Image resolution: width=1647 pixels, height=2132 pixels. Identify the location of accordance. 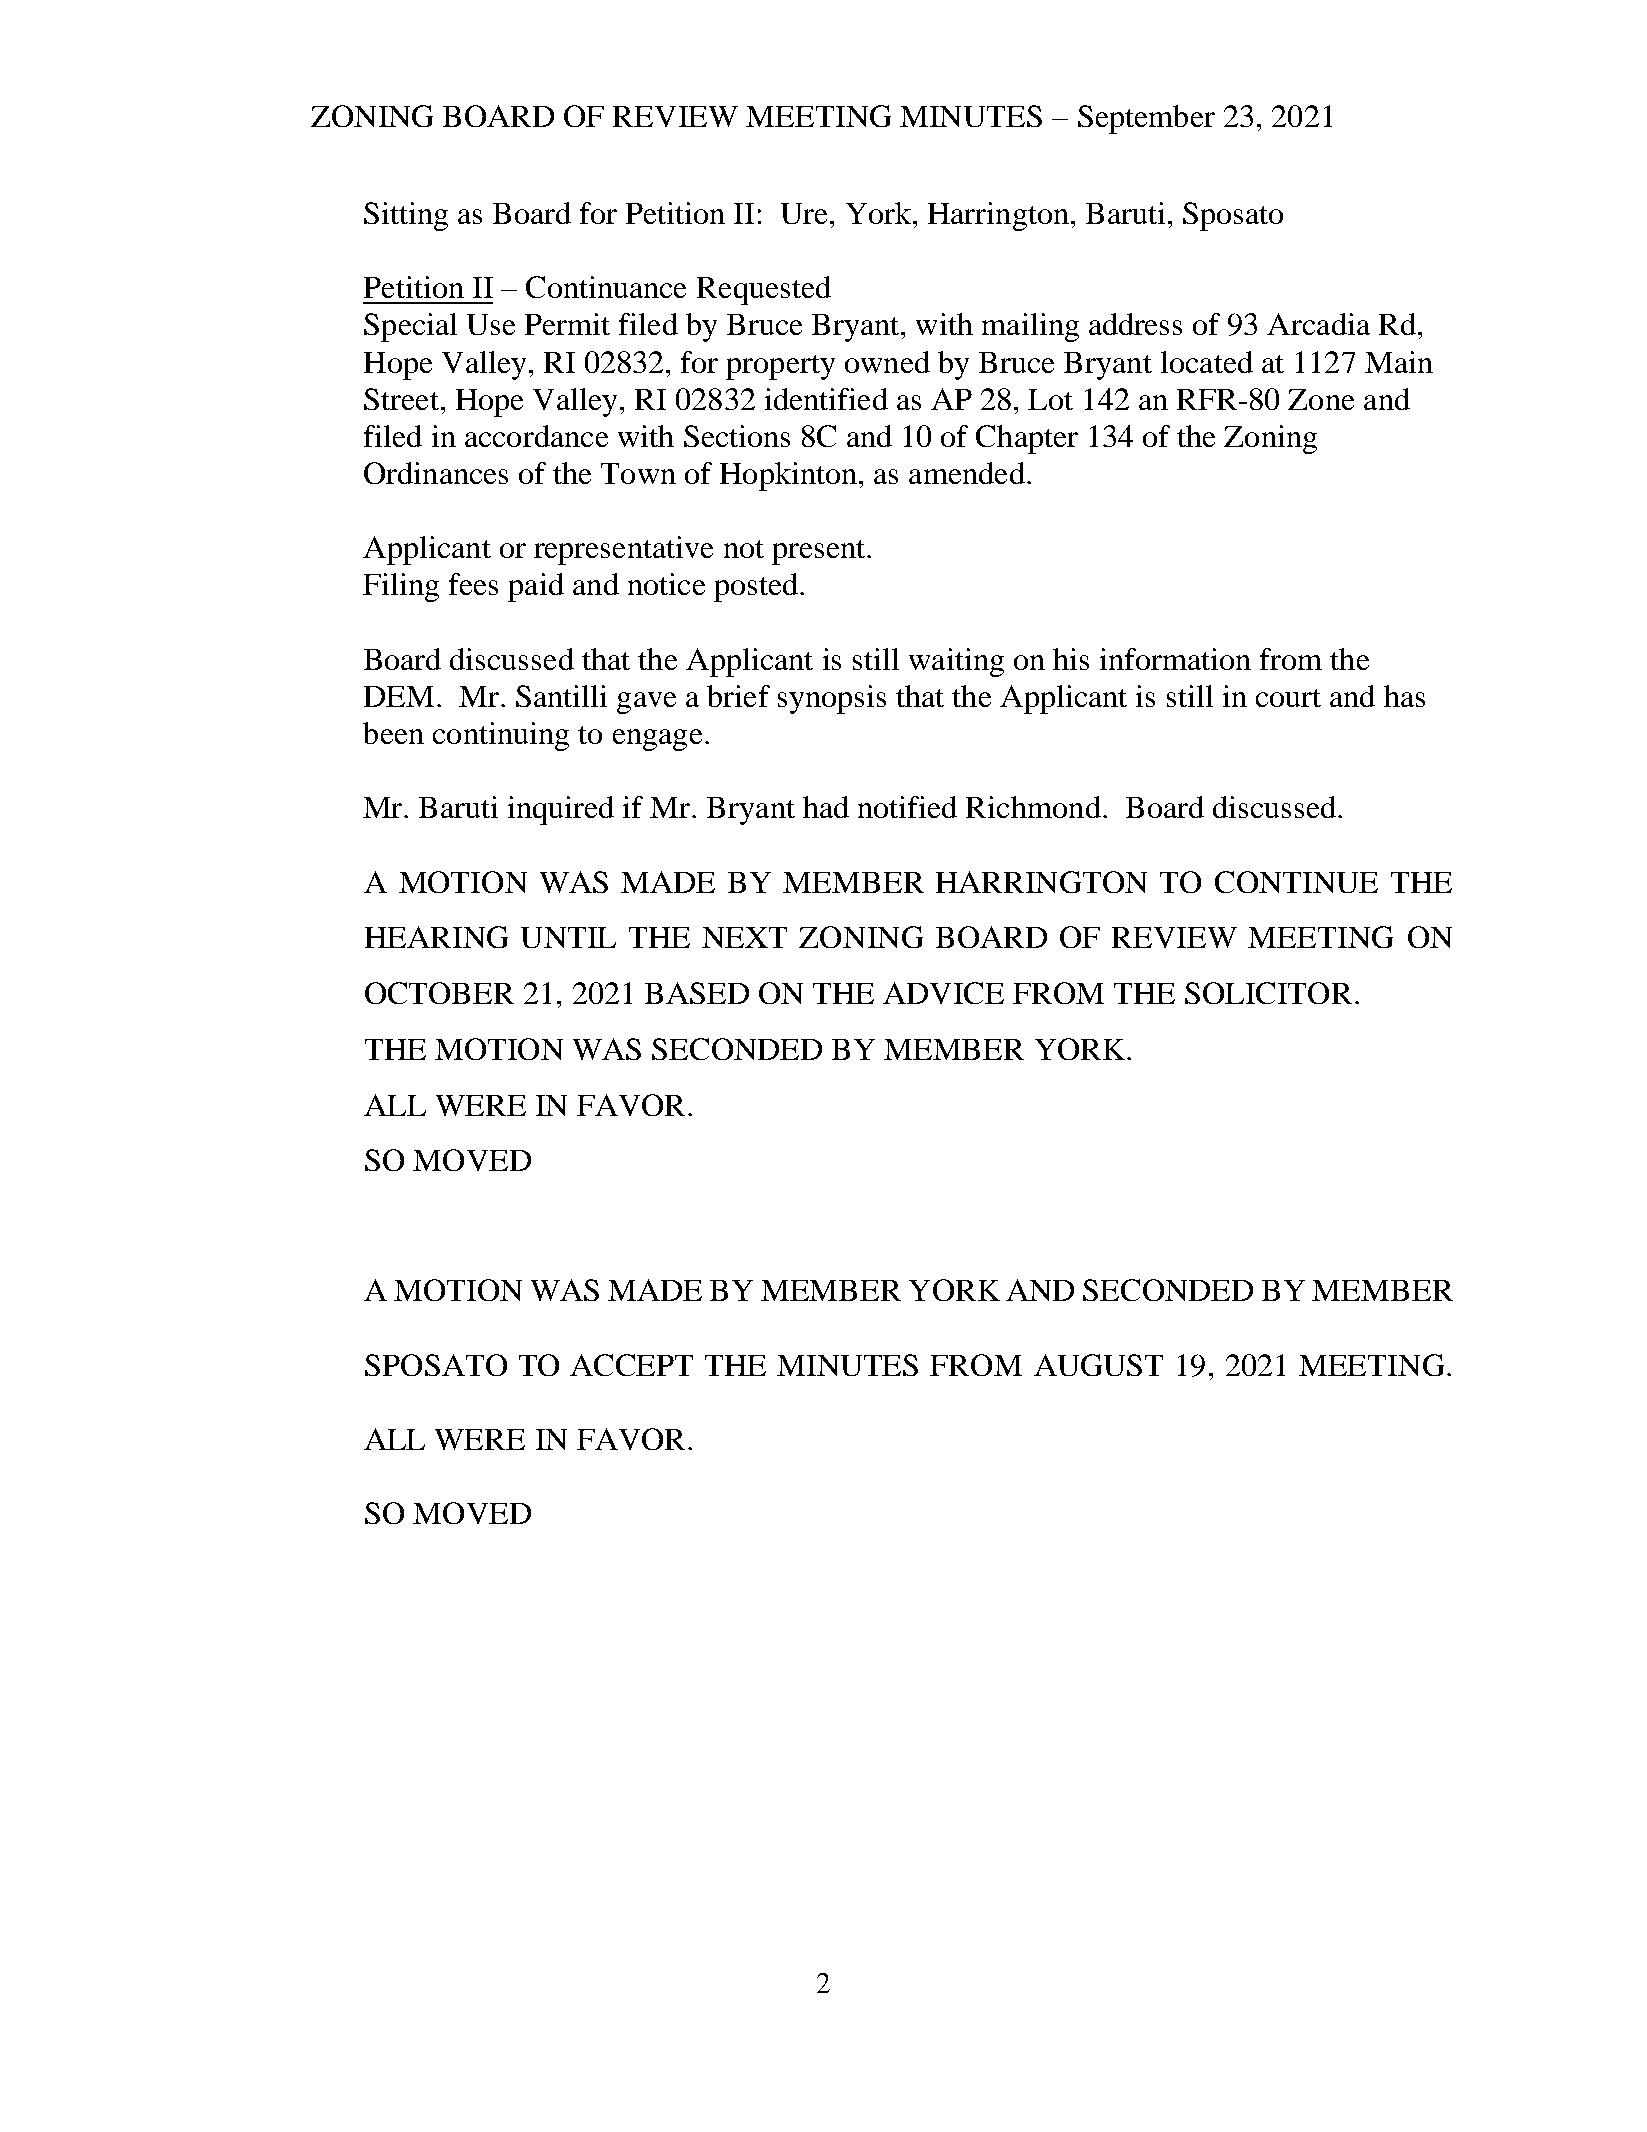
(536, 436).
